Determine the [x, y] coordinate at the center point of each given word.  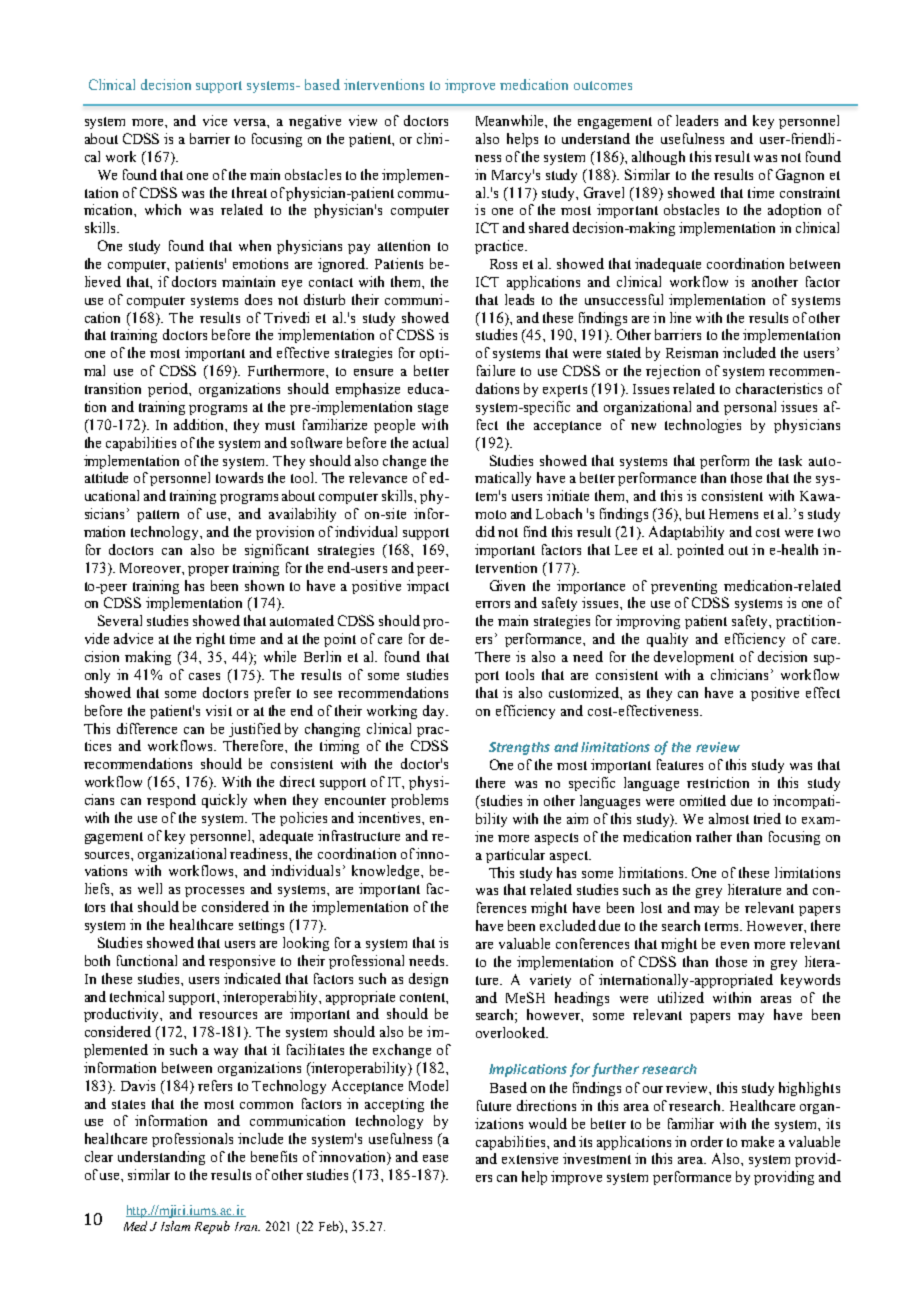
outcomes [603, 85]
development [694, 658]
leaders [697, 120]
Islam [175, 1226]
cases [204, 676]
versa [251, 123]
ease [435, 1158]
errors [493, 604]
